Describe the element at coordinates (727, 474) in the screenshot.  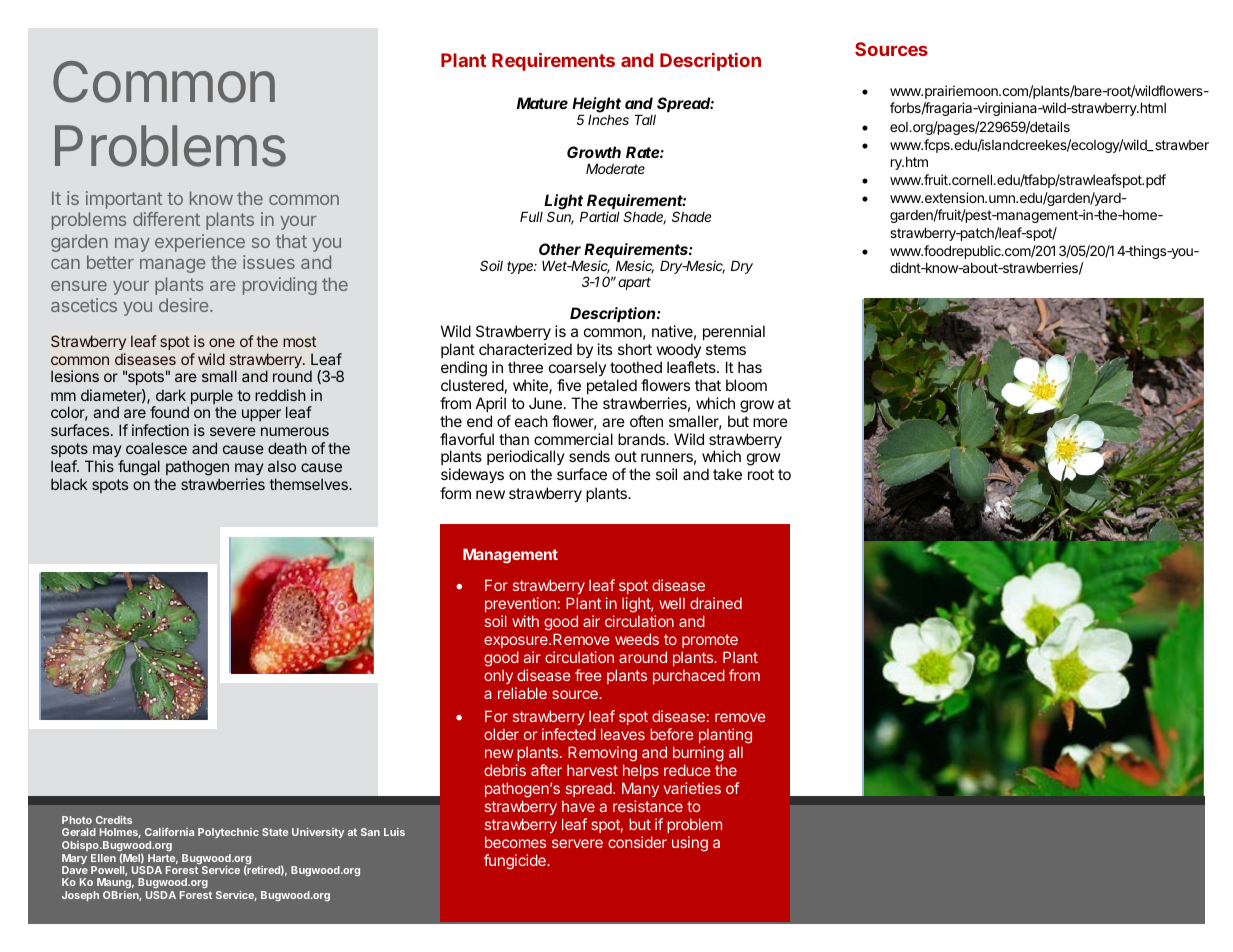
I see `take` at that location.
